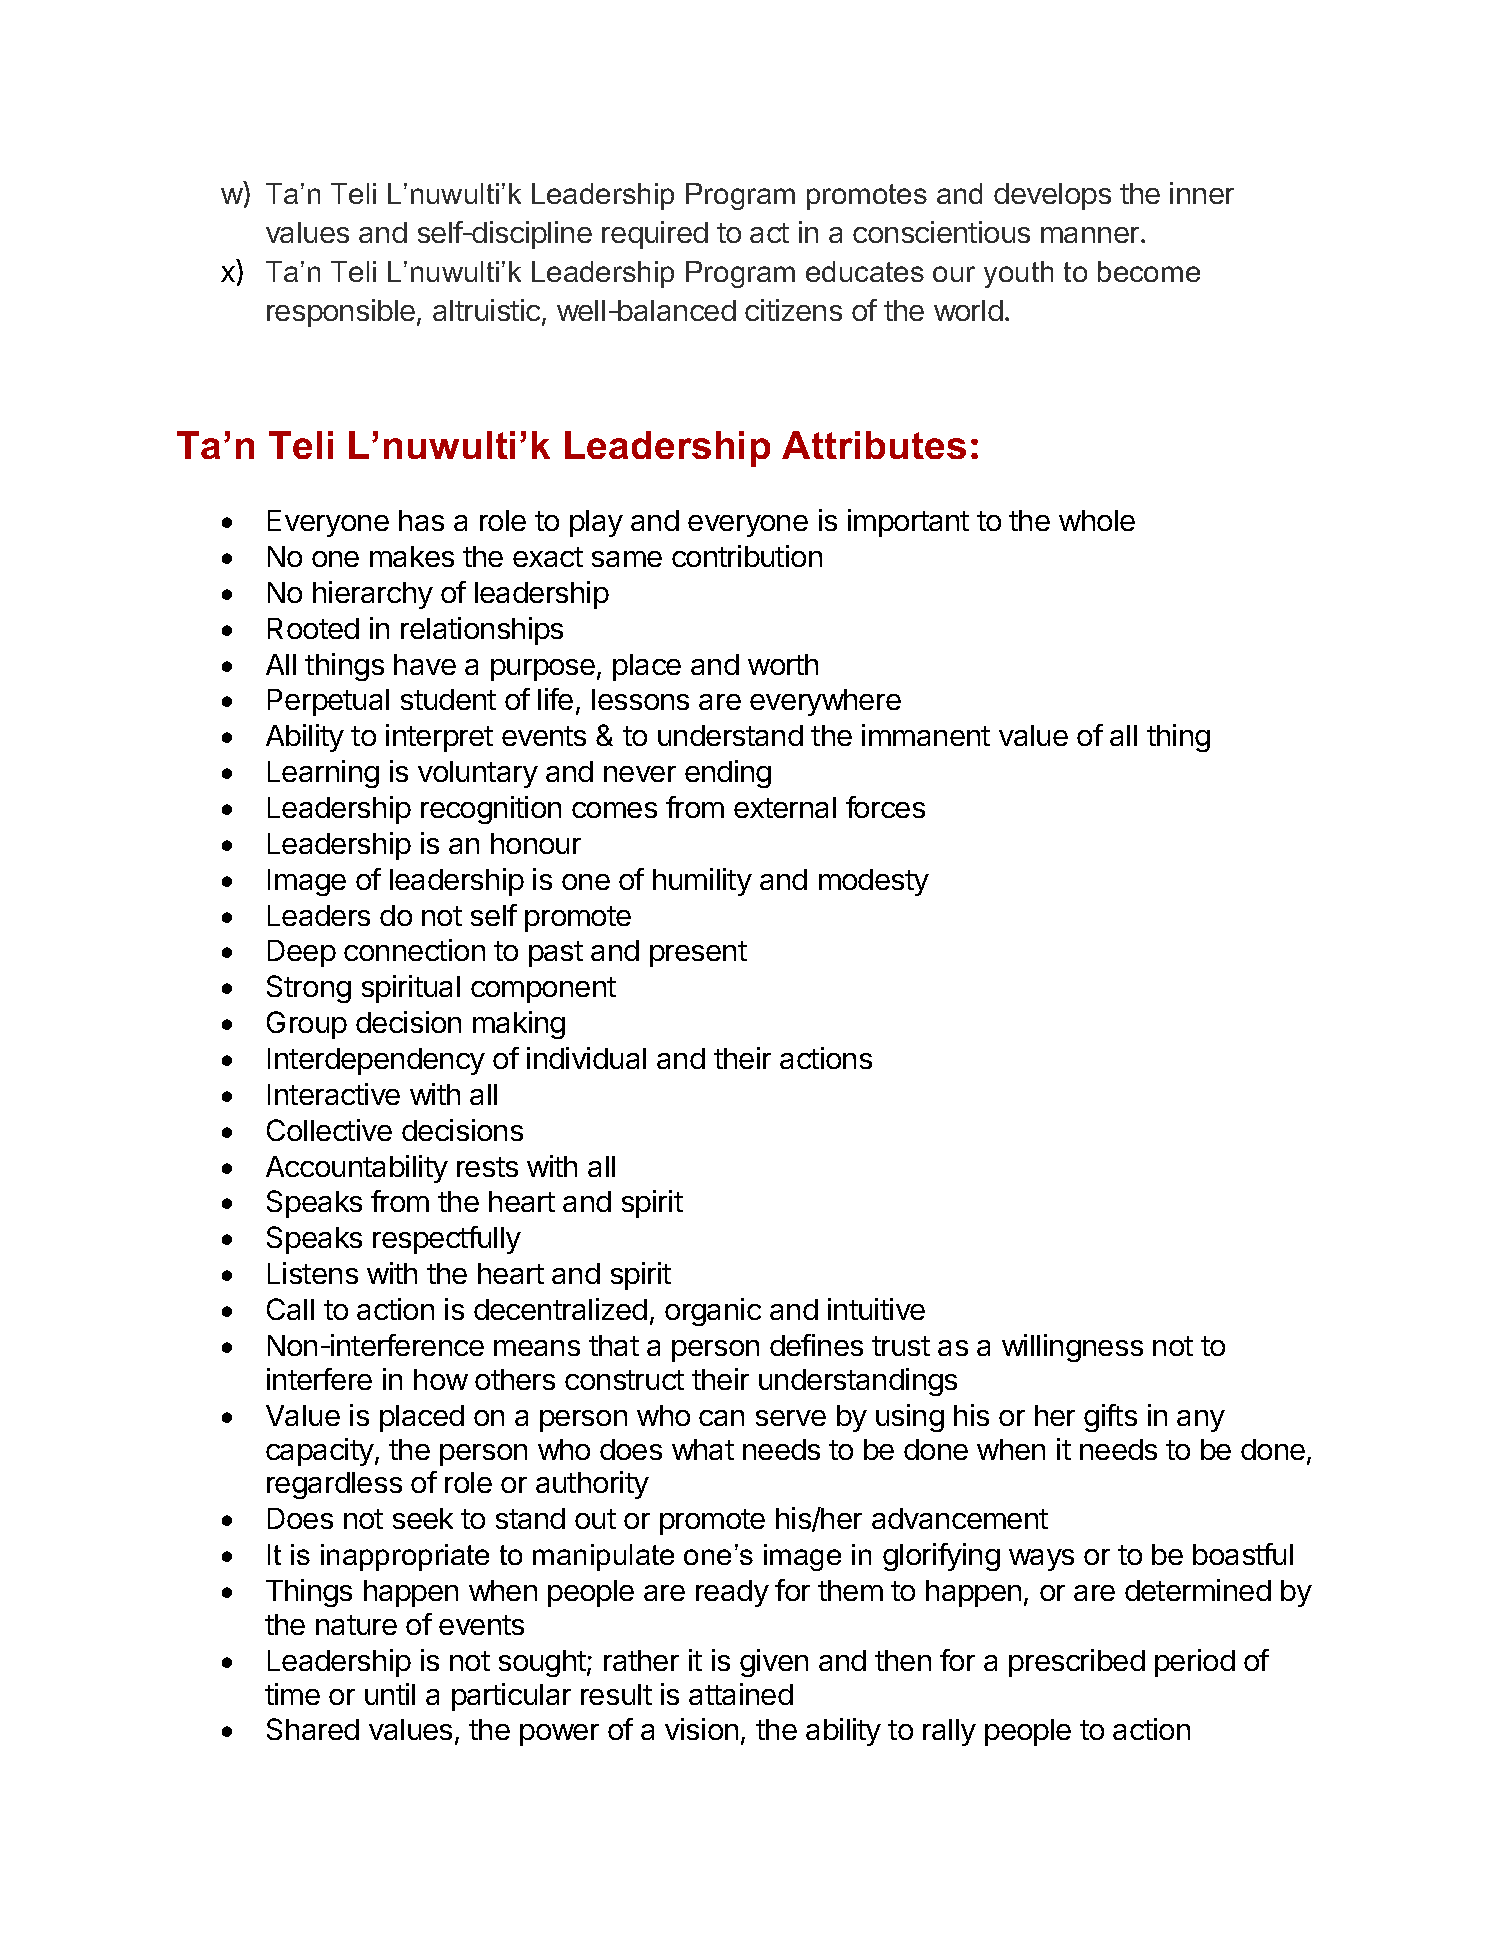  Describe the element at coordinates (414, 950) in the document. I see `connection` at that location.
